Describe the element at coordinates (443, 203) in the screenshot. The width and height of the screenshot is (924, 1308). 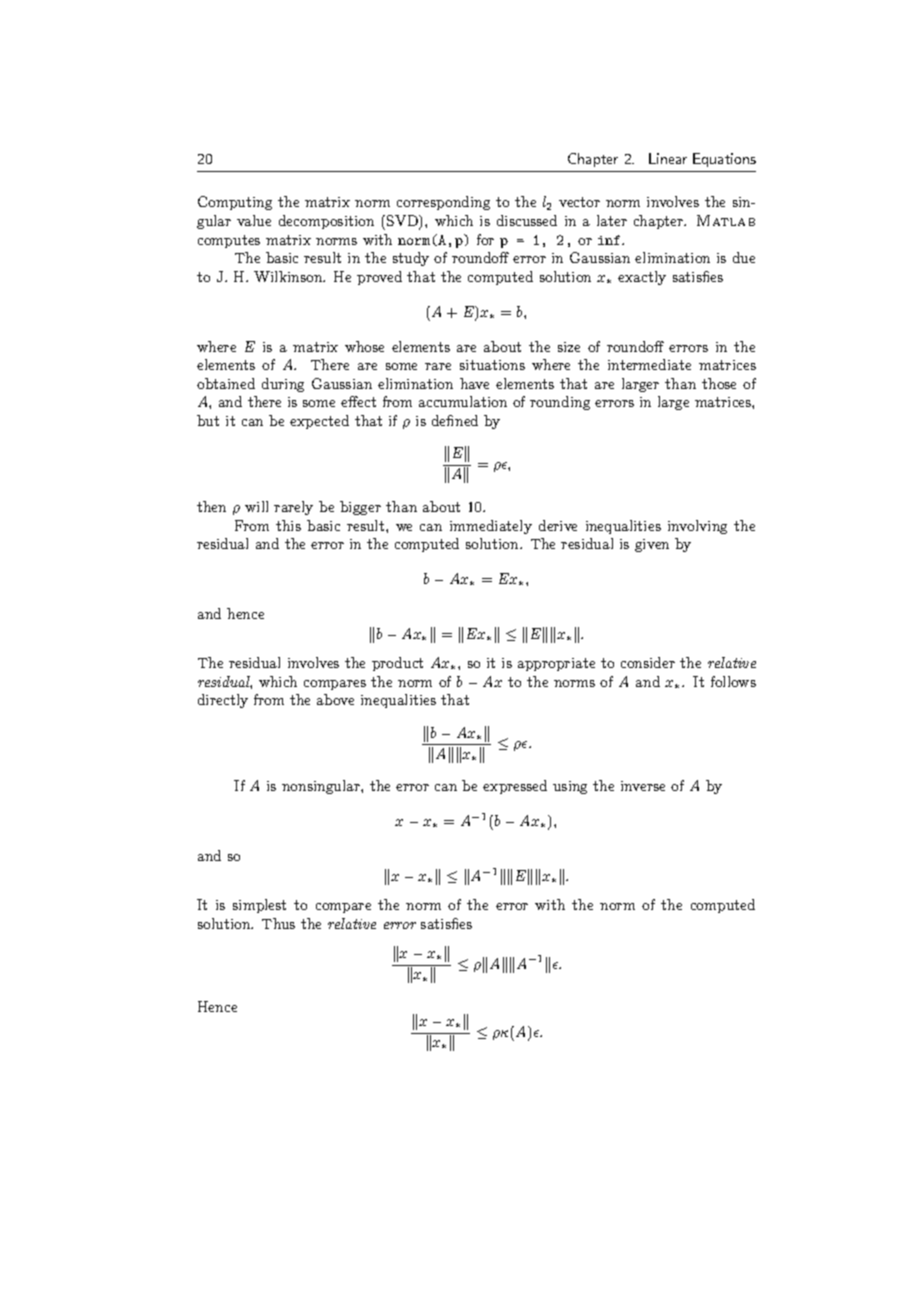
I see `corresponding` at that location.
